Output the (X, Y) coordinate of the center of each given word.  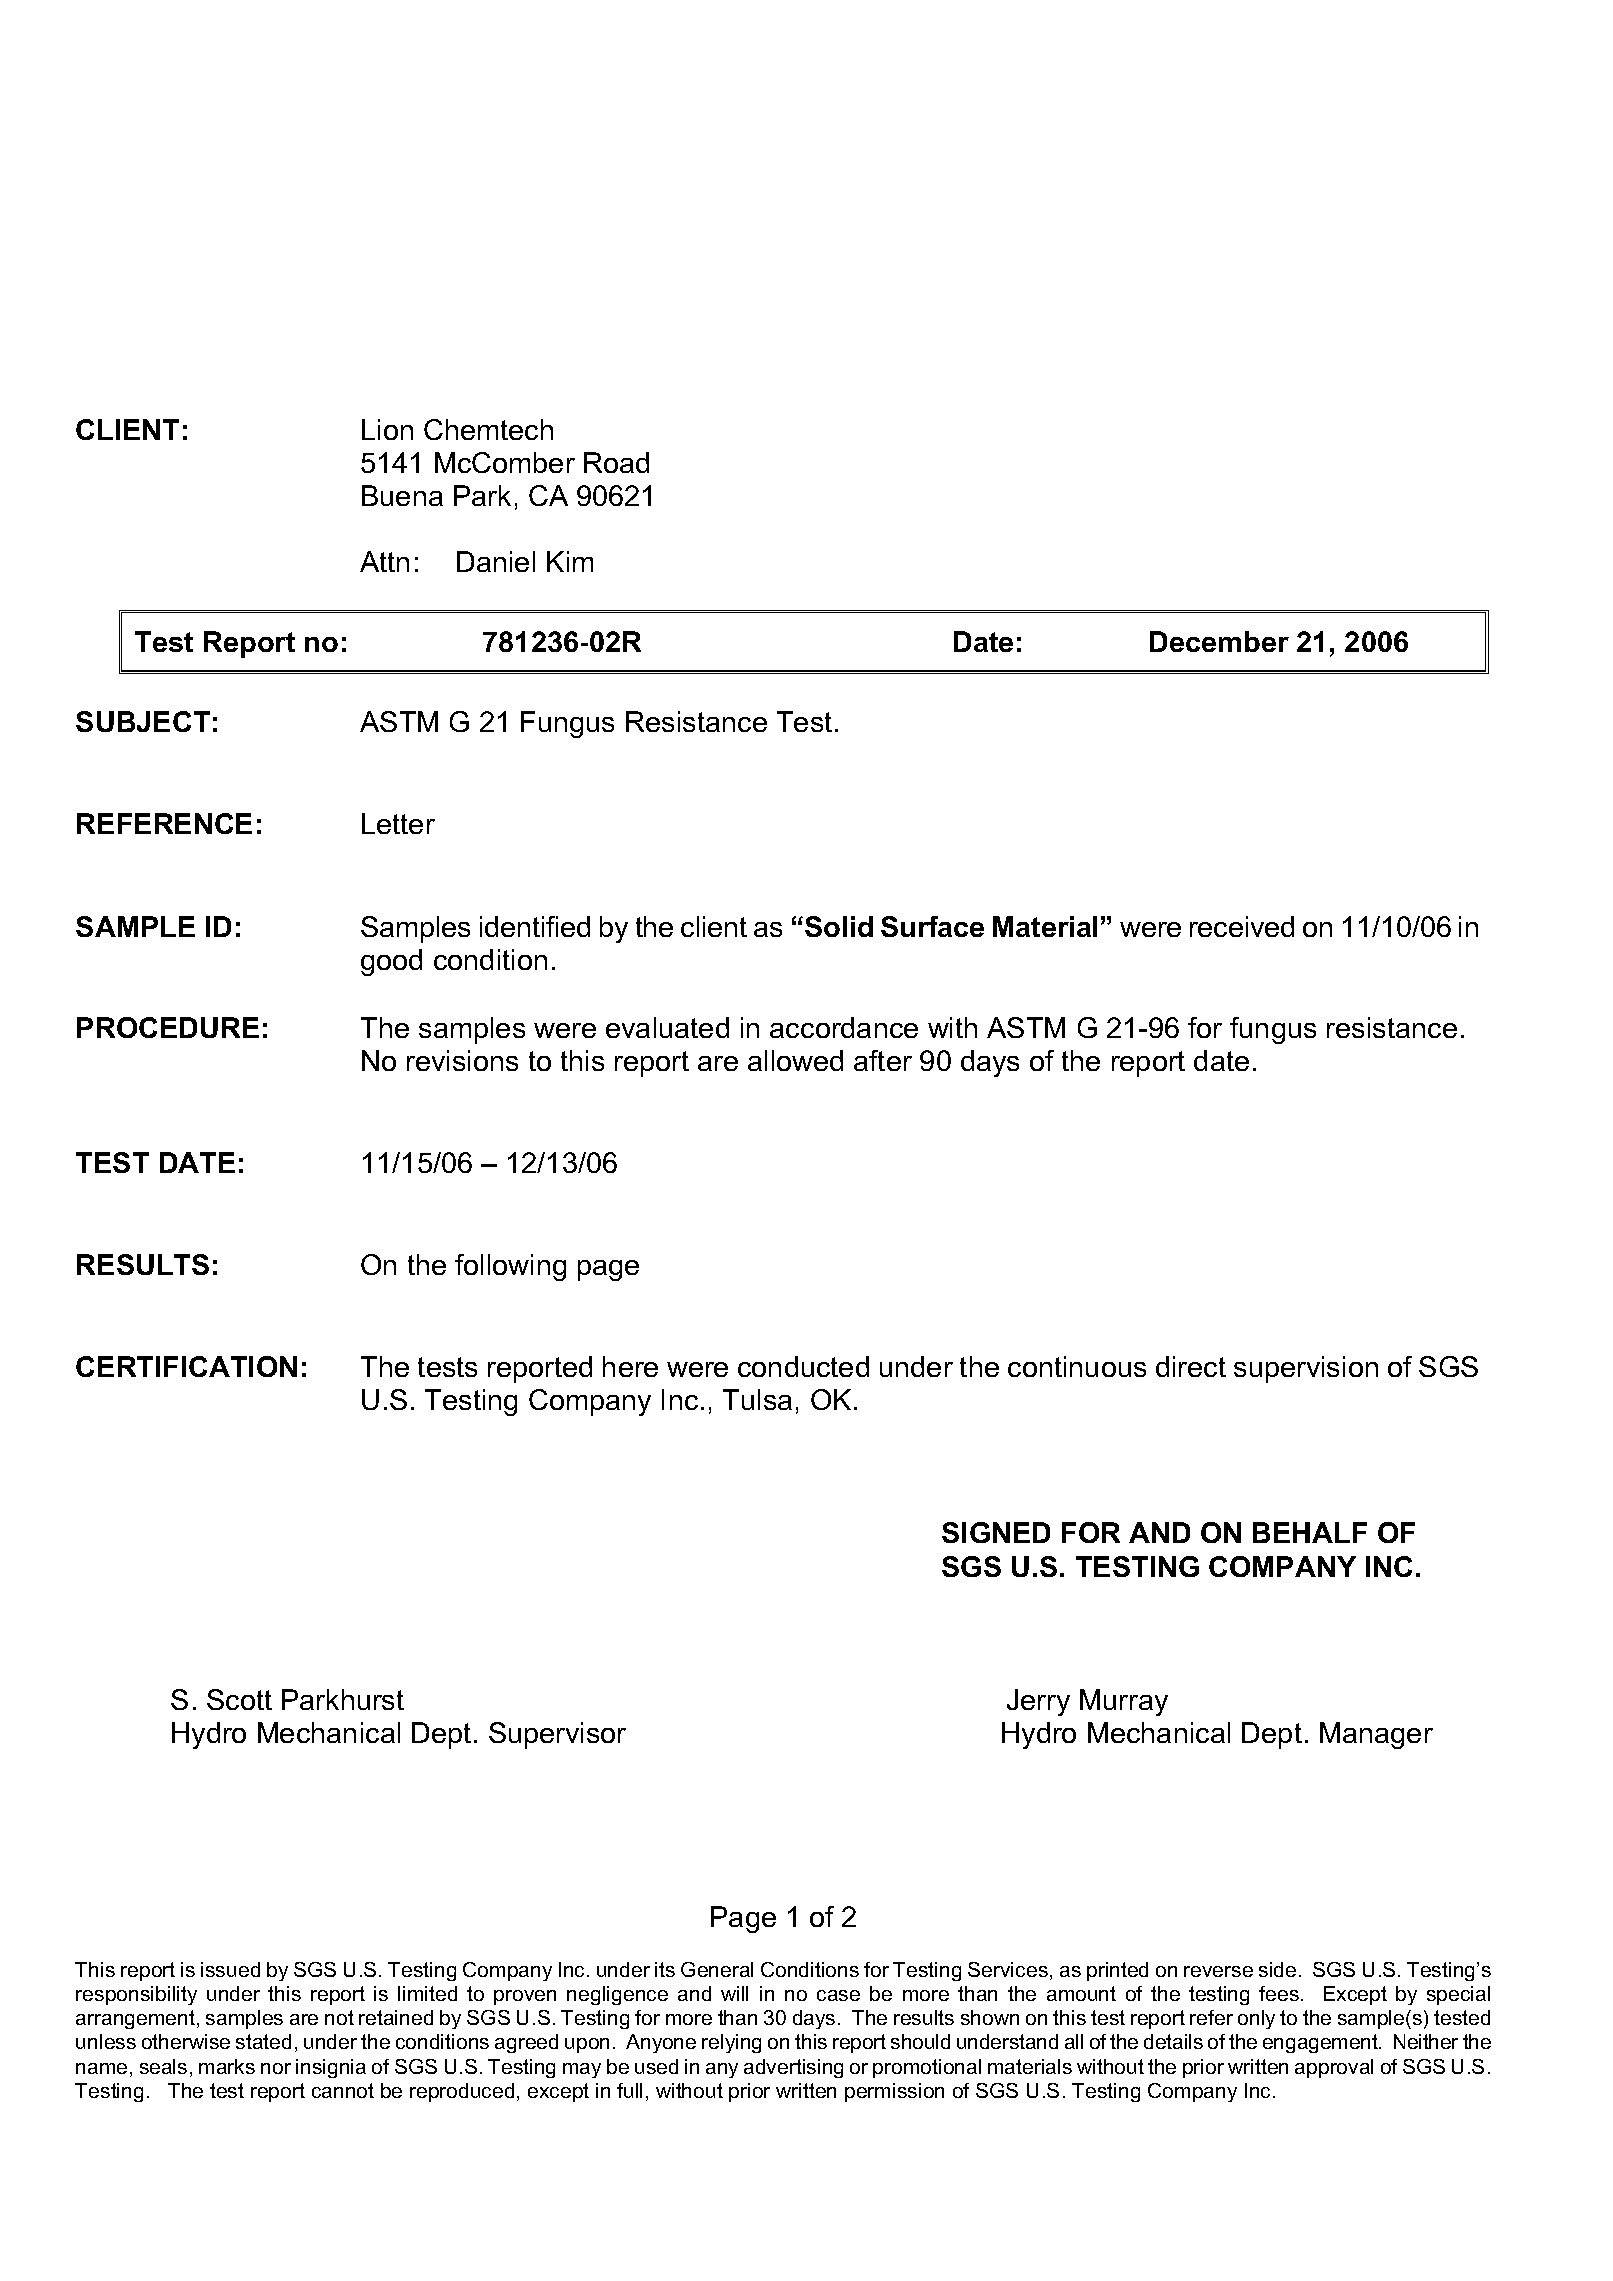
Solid (839, 926)
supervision (1306, 1369)
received (1242, 926)
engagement (1321, 2043)
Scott (239, 1699)
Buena (402, 495)
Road (616, 462)
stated (263, 2041)
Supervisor (557, 1735)
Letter (398, 823)
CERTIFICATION (186, 1366)
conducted (803, 1366)
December (1219, 641)
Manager (1376, 1735)
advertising (793, 2068)
